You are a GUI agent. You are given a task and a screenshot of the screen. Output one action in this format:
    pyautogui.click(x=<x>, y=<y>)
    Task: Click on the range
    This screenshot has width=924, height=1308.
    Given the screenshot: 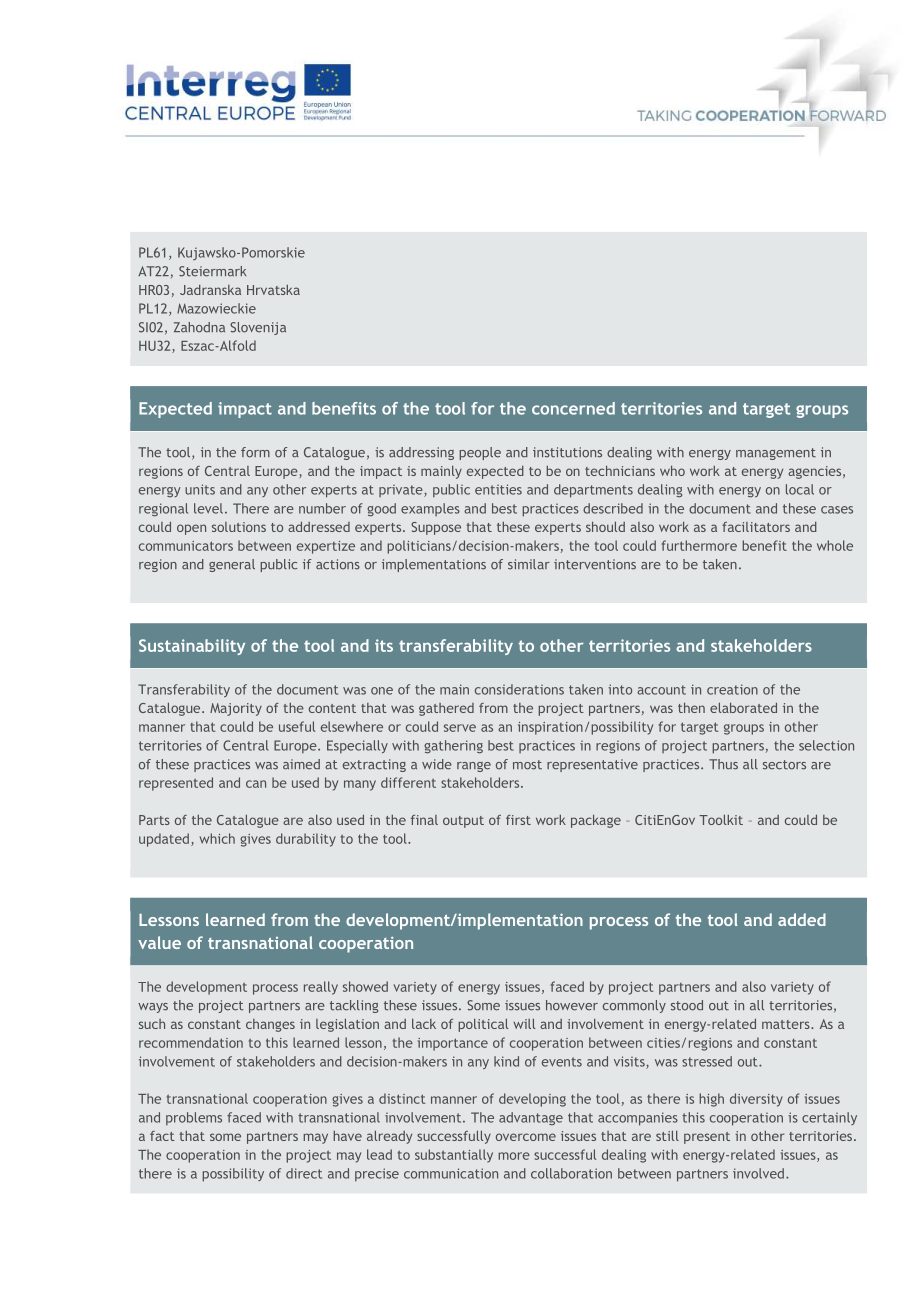 What is the action you would take?
    pyautogui.click(x=474, y=767)
